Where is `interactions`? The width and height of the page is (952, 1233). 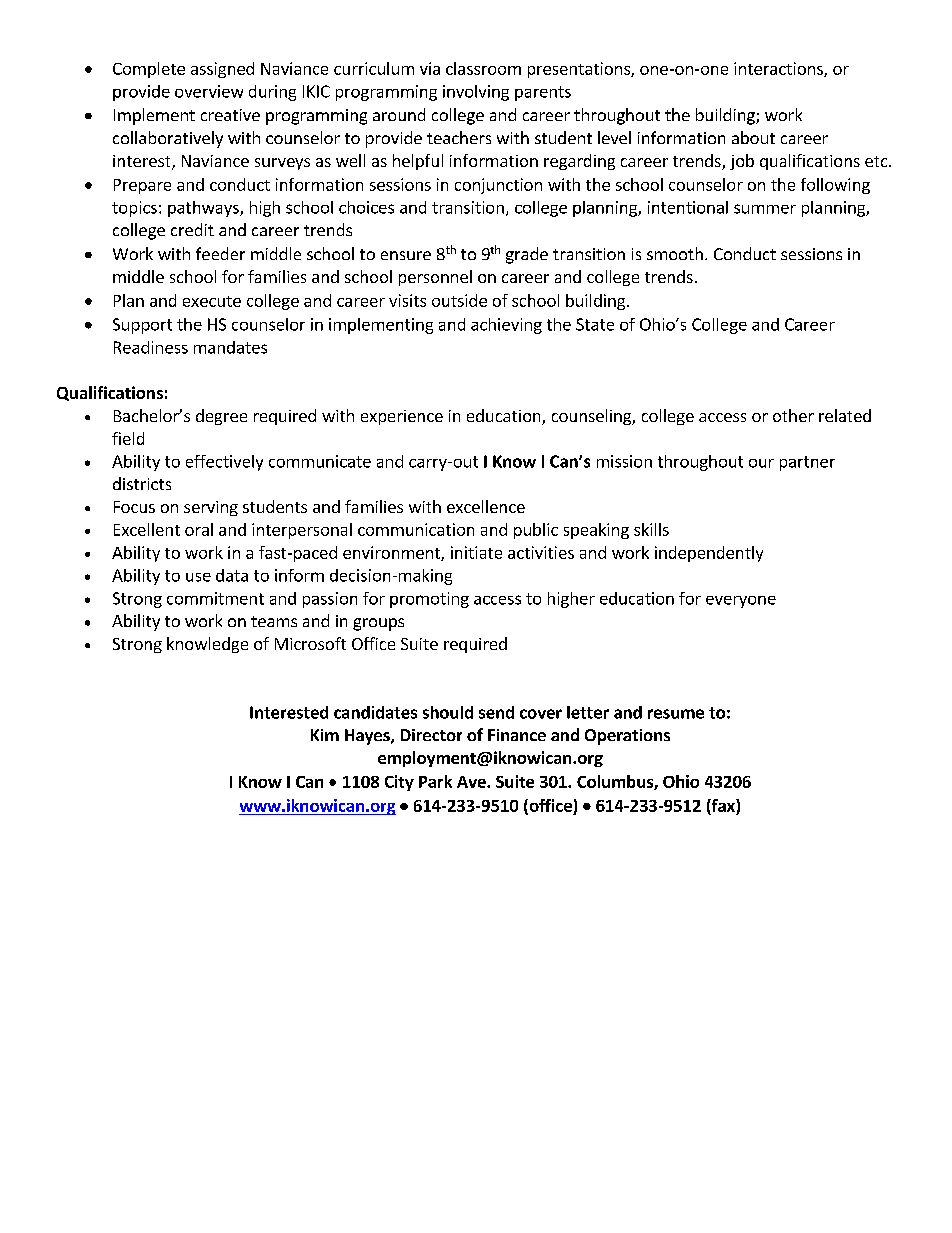
interactions is located at coordinates (779, 69).
